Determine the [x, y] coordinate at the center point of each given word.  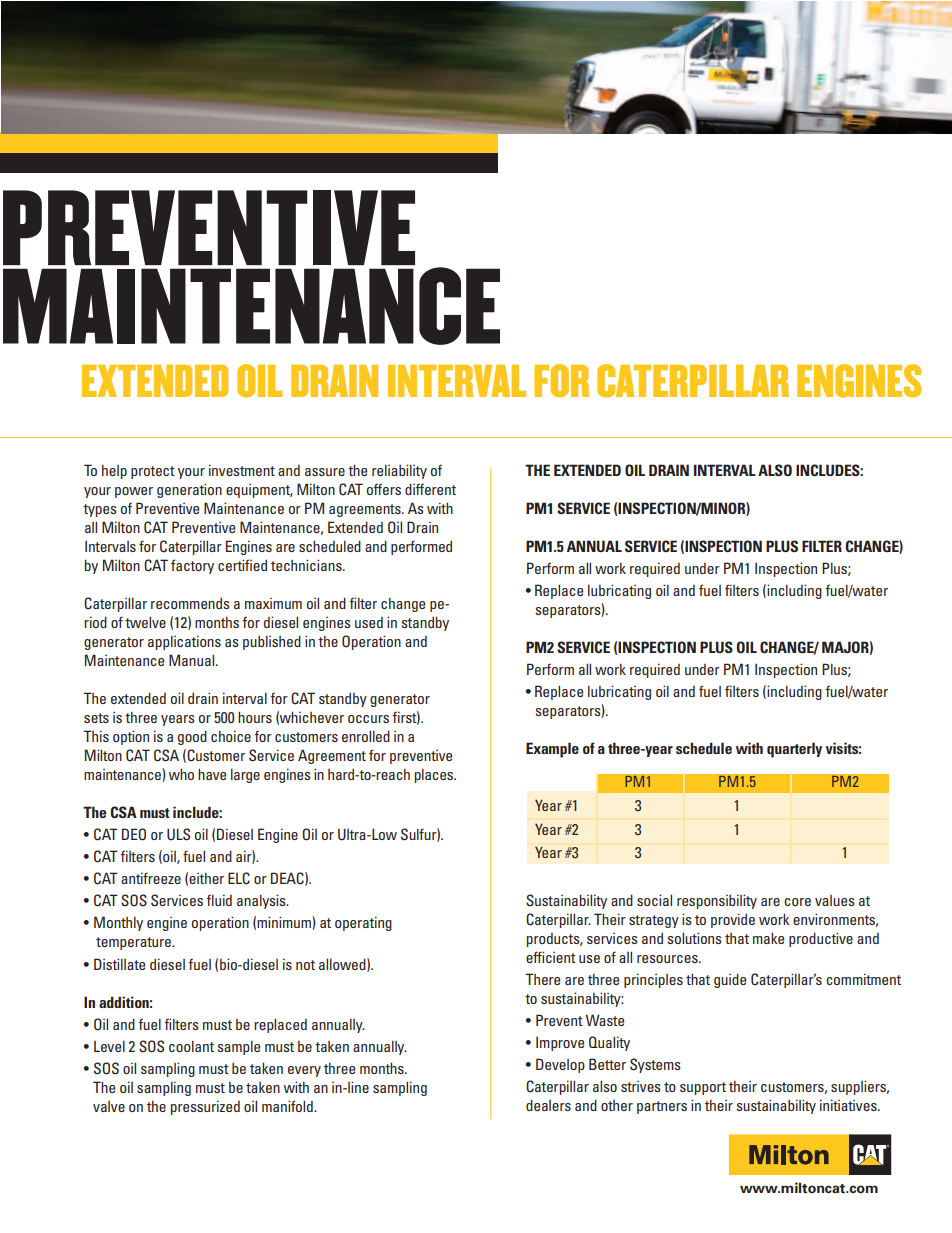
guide [730, 980]
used [369, 622]
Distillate [119, 964]
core [797, 902]
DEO [134, 834]
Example [552, 750]
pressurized [205, 1107]
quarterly [794, 750]
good [192, 737]
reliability [399, 471]
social [654, 900]
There [542, 979]
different [430, 489]
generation [189, 490]
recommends [190, 603]
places [435, 775]
